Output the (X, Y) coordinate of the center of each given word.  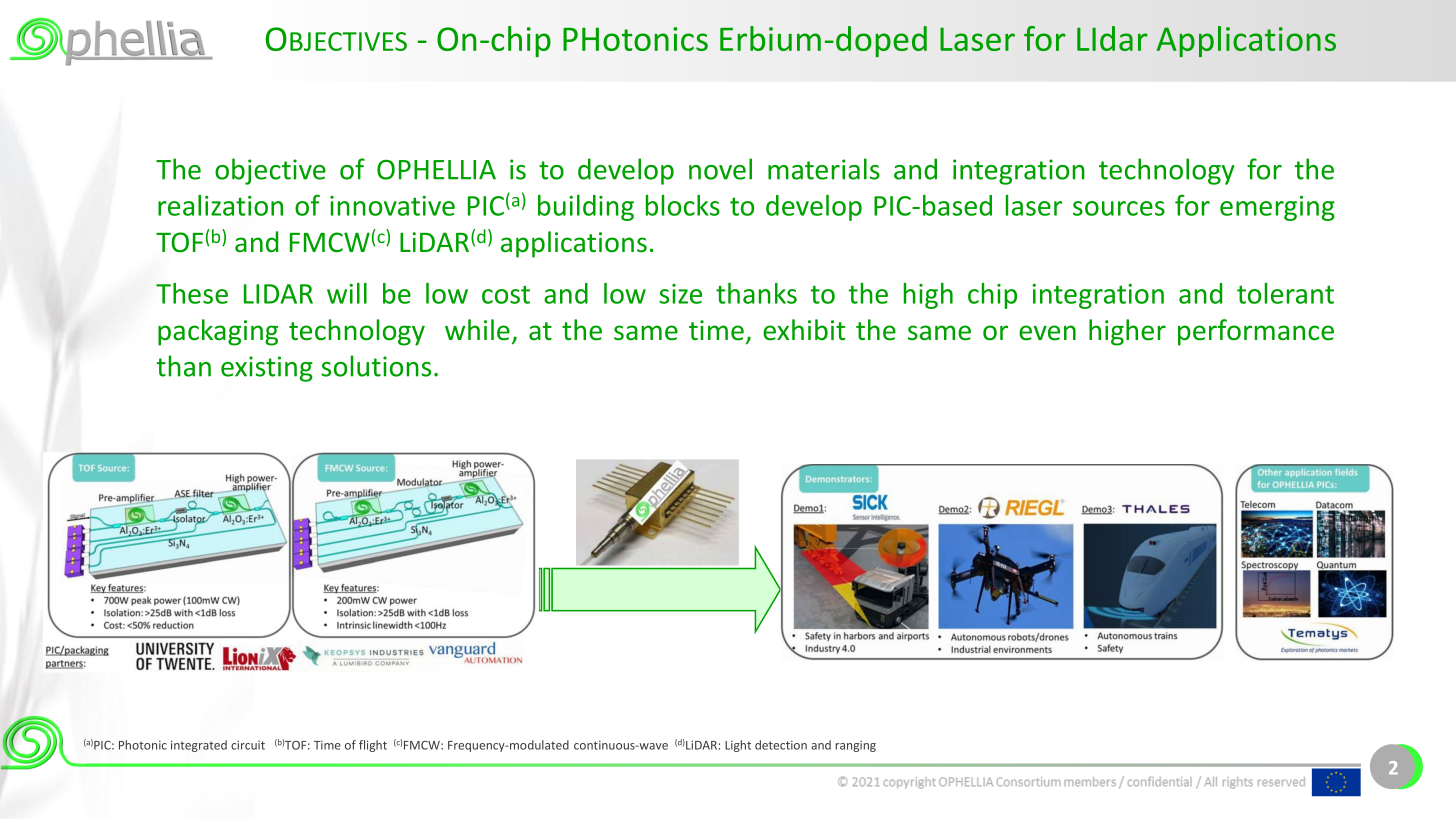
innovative (392, 206)
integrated (199, 746)
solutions (376, 366)
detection (781, 745)
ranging (856, 746)
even (1047, 333)
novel (720, 169)
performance (1256, 332)
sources (1119, 208)
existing (267, 369)
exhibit (804, 330)
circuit (248, 745)
